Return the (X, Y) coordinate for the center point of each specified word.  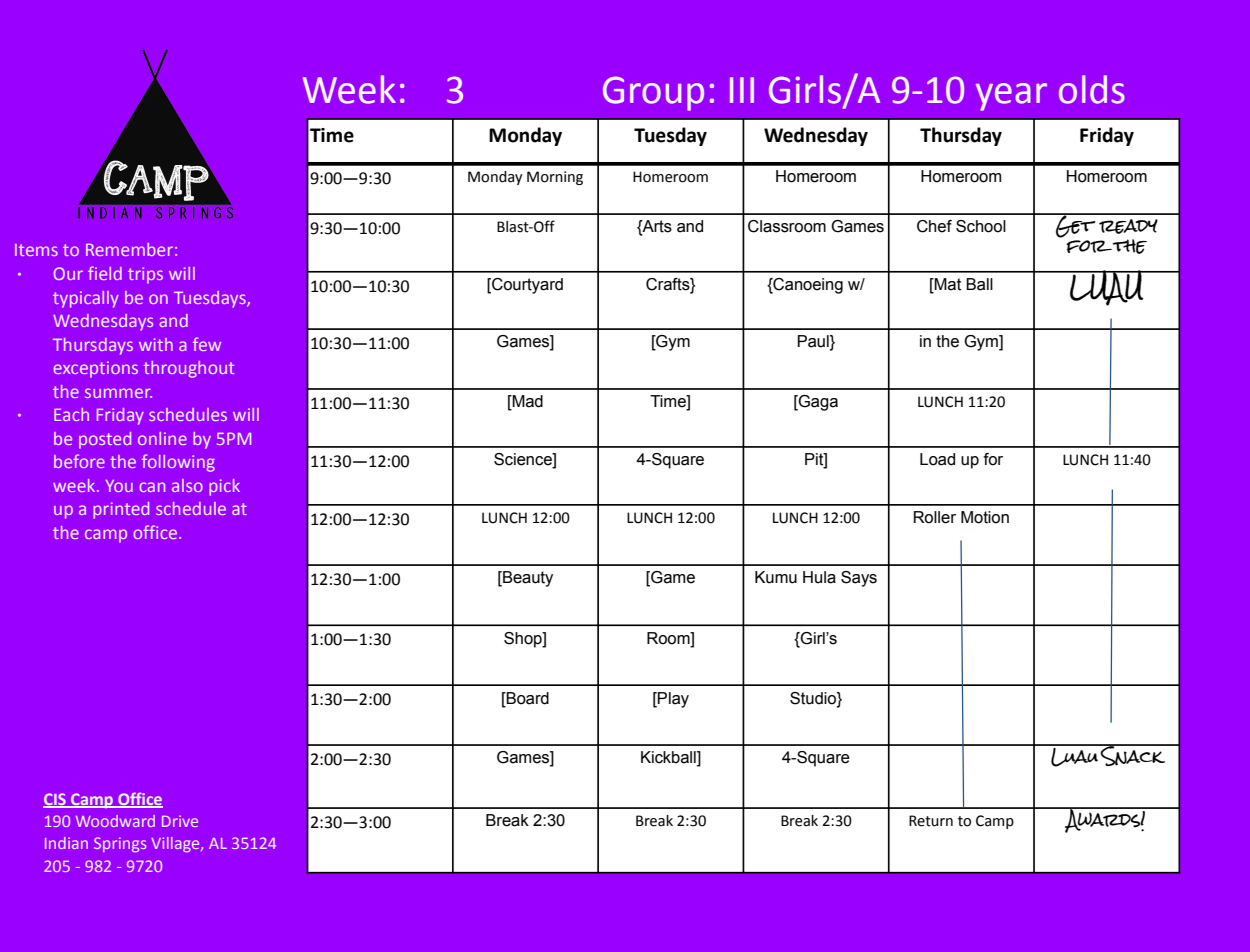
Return (931, 821)
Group (653, 93)
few (207, 344)
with (156, 344)
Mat (947, 285)
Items (36, 250)
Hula (819, 577)
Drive (180, 821)
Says (859, 579)
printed (121, 510)
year (1011, 97)
